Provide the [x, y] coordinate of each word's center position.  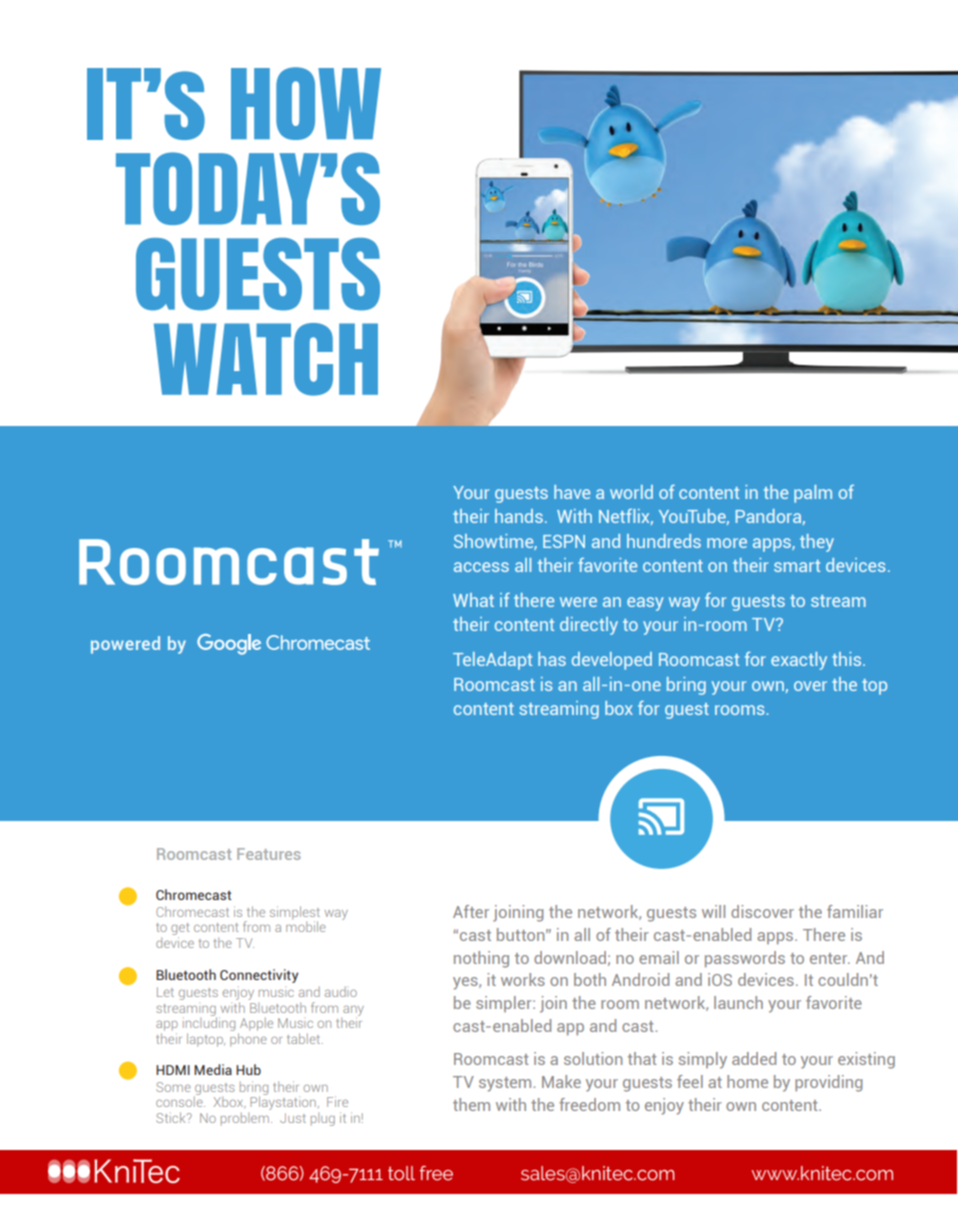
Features [269, 854]
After [471, 911]
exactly [799, 661]
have [572, 492]
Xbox [230, 1102]
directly [589, 626]
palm [813, 494]
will [713, 911]
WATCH [266, 359]
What [473, 600]
